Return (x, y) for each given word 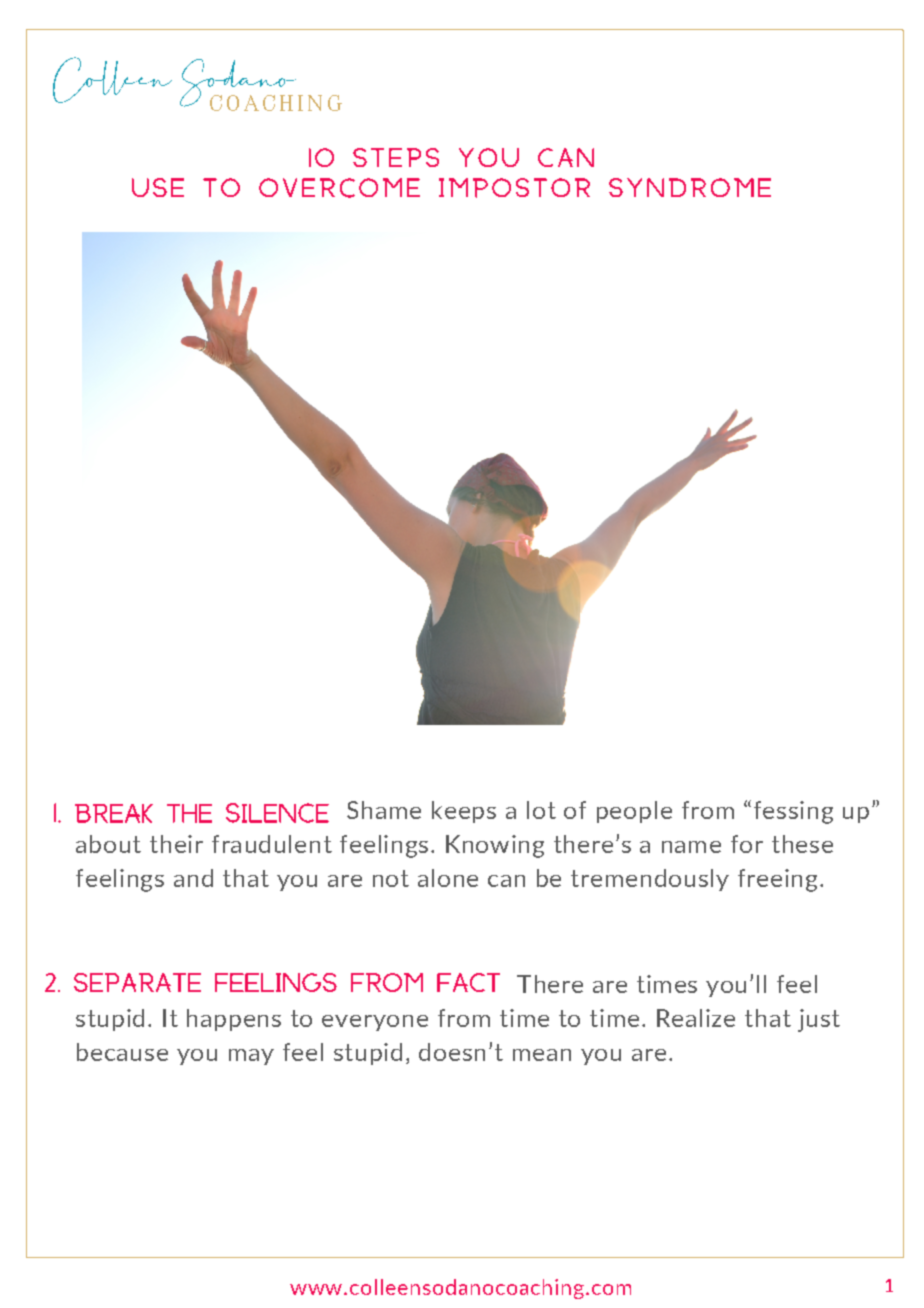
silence (277, 813)
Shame (384, 810)
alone (448, 878)
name (691, 847)
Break (114, 813)
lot (541, 810)
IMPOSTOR (514, 188)
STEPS (396, 157)
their (176, 844)
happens (234, 1020)
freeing (777, 880)
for (747, 844)
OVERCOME (339, 188)
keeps (464, 812)
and (193, 878)
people (634, 812)
